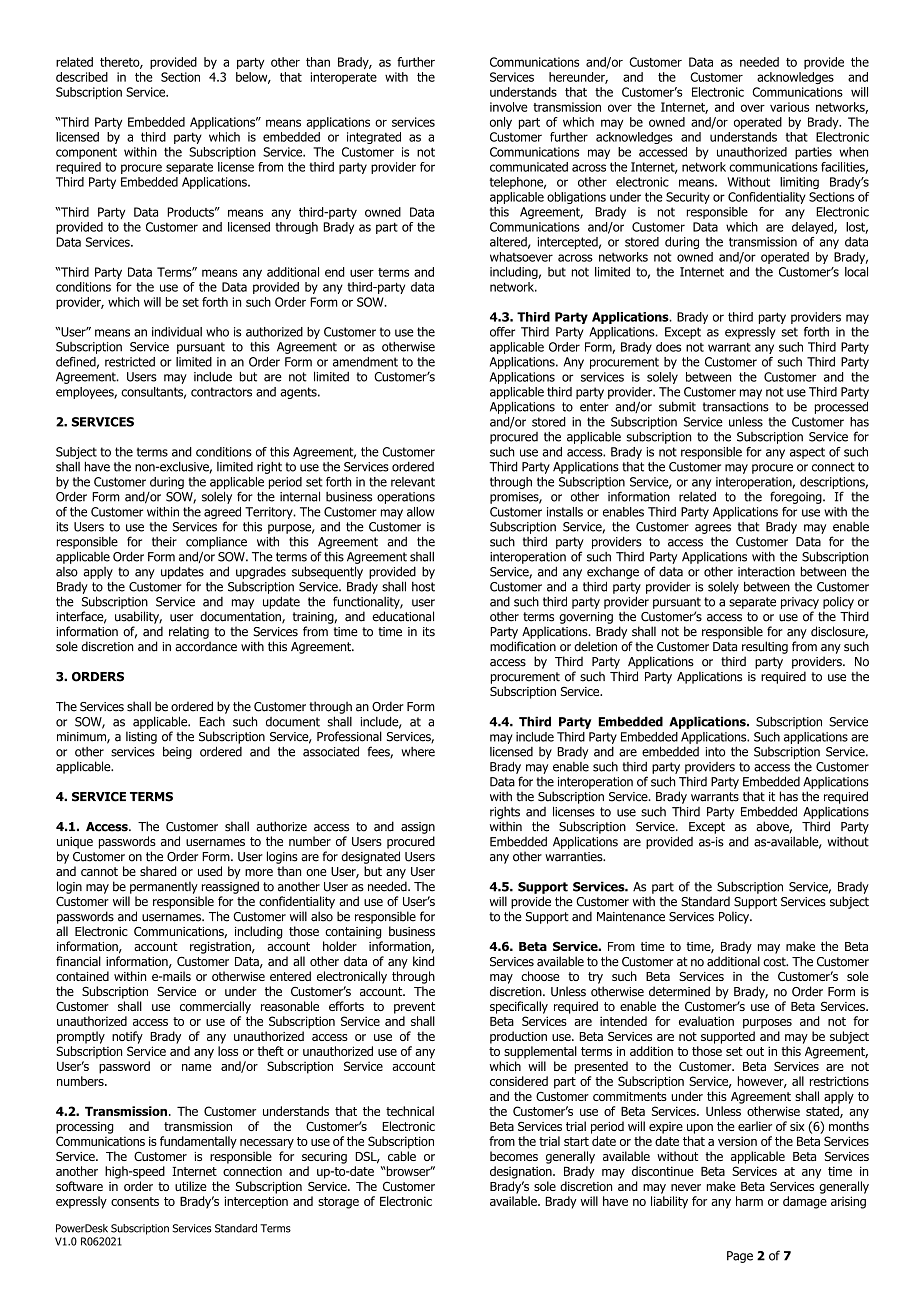  Describe the element at coordinates (135, 1201) in the screenshot. I see `consents` at that location.
